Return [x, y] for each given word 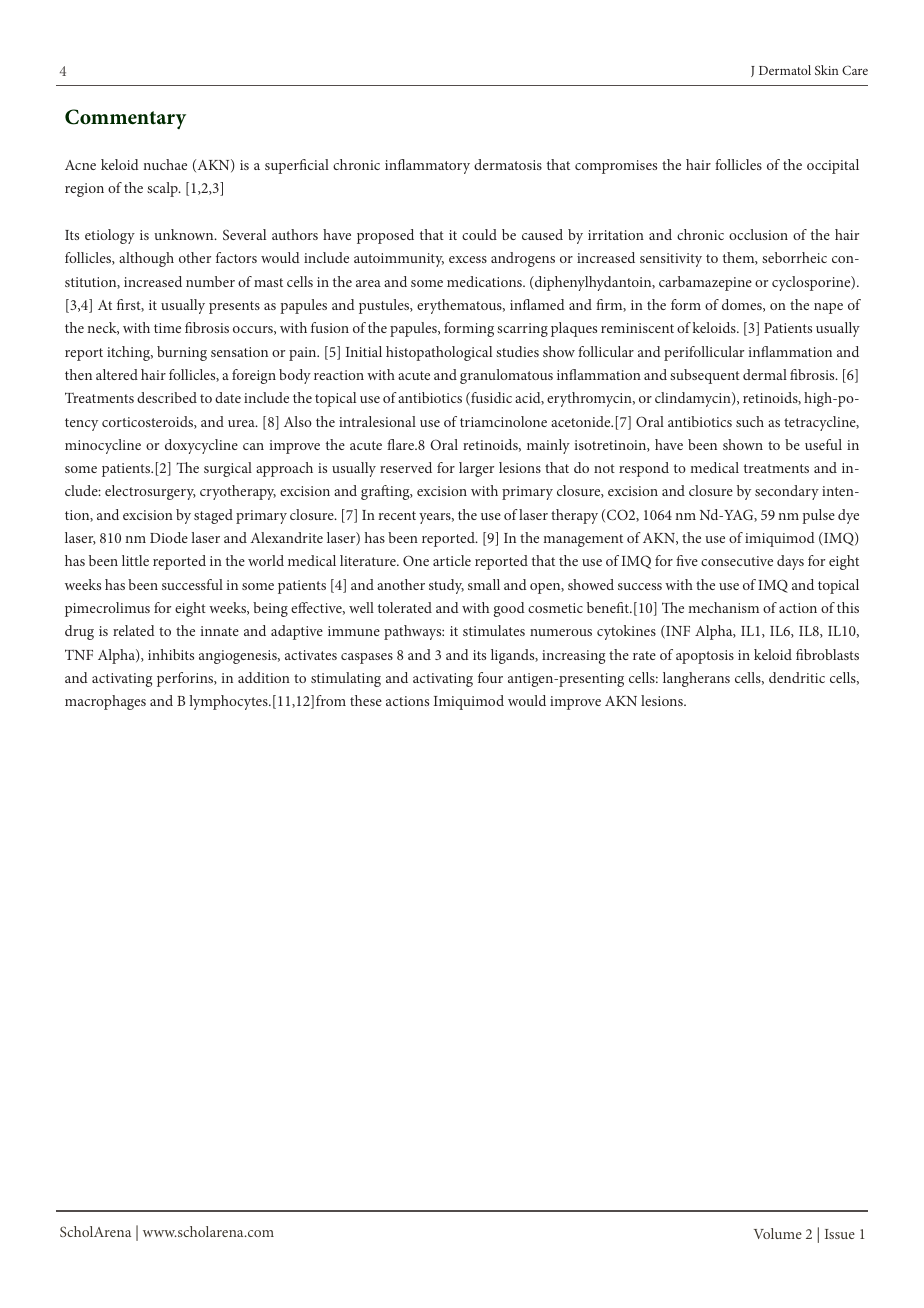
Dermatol [785, 70]
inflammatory [427, 166]
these [366, 700]
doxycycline [201, 446]
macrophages [105, 702]
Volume [778, 1233]
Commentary [125, 119]
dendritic [797, 677]
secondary [787, 492]
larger [476, 469]
